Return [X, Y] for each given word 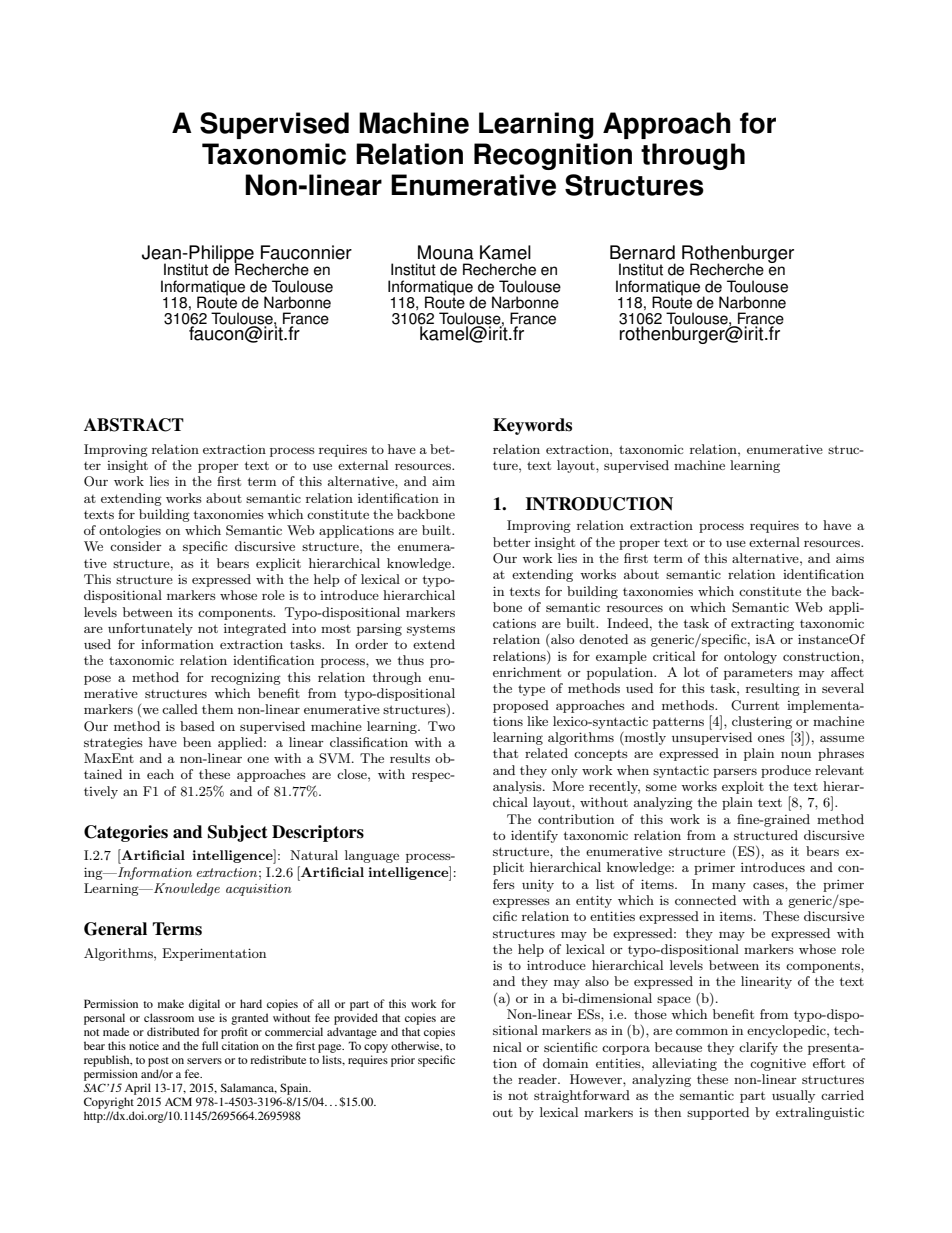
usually [793, 1096]
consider [136, 546]
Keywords [532, 426]
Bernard [642, 252]
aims [850, 558]
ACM [178, 1101]
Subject [238, 833]
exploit [743, 787]
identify [534, 836]
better [512, 542]
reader [538, 1079]
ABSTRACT [134, 425]
